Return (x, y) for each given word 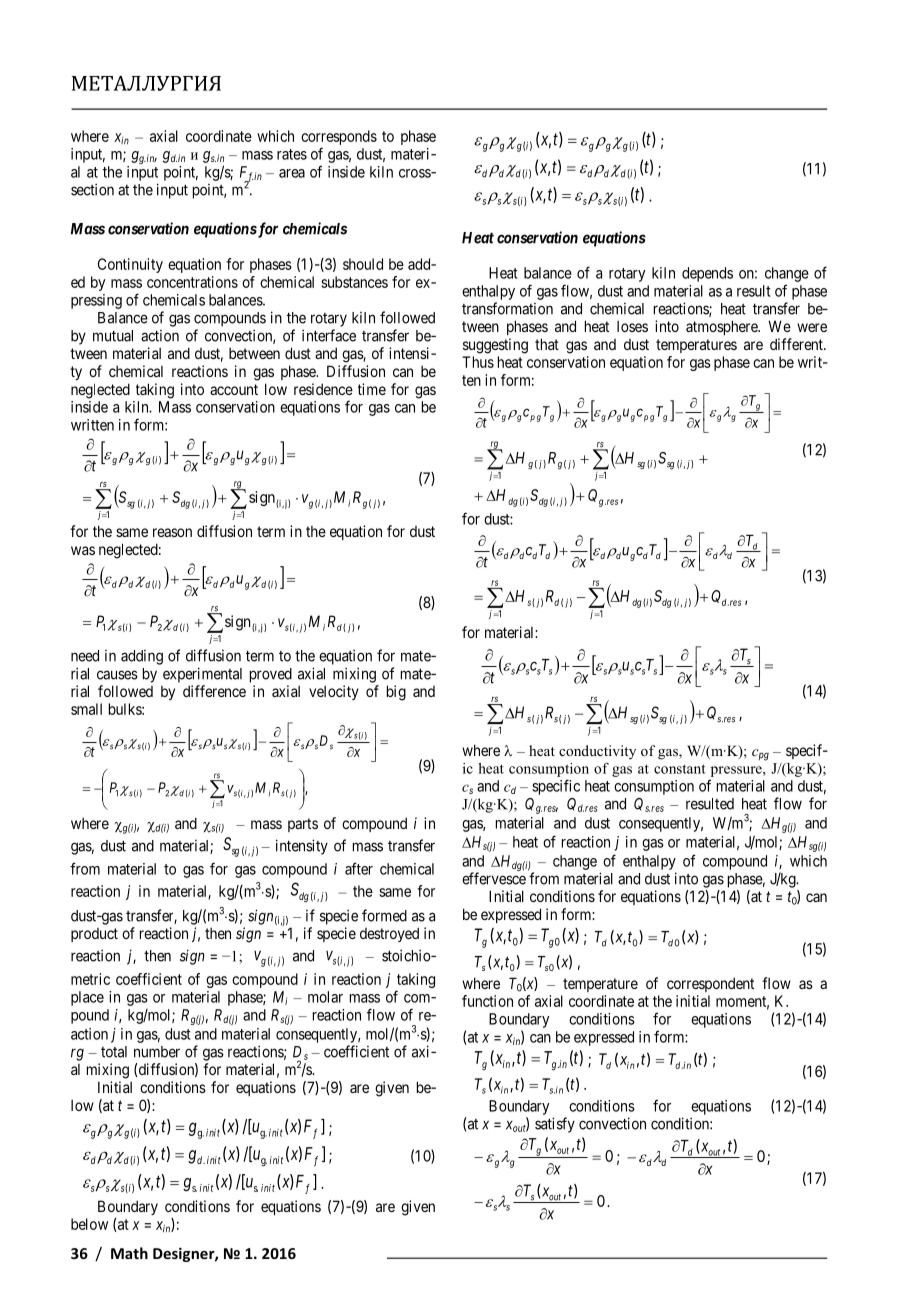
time (372, 389)
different (797, 344)
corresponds (339, 139)
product (94, 935)
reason (172, 532)
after (359, 868)
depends (707, 274)
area (292, 173)
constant (680, 769)
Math (129, 1253)
